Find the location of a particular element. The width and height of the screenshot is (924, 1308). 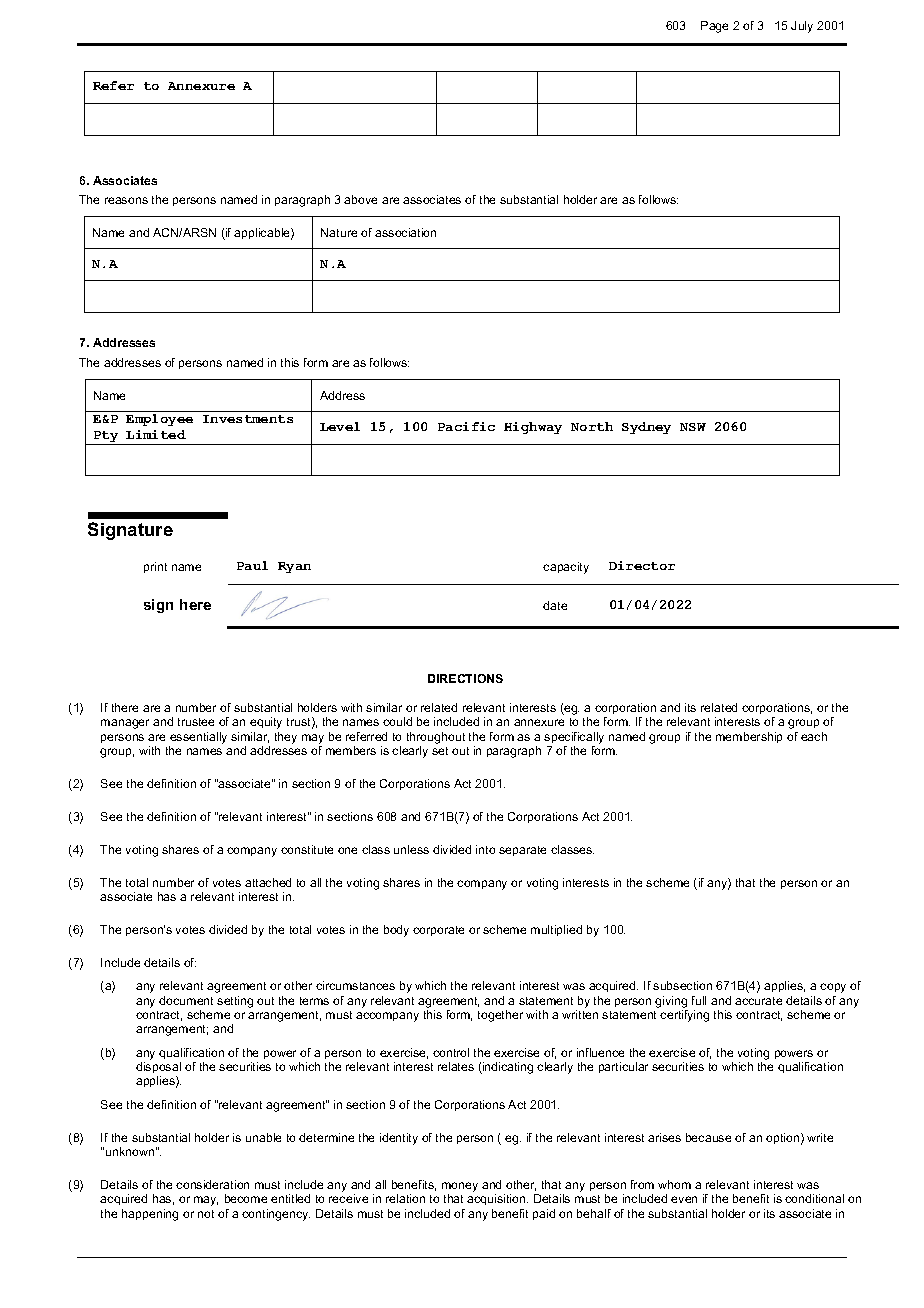

Page is located at coordinates (714, 27).
